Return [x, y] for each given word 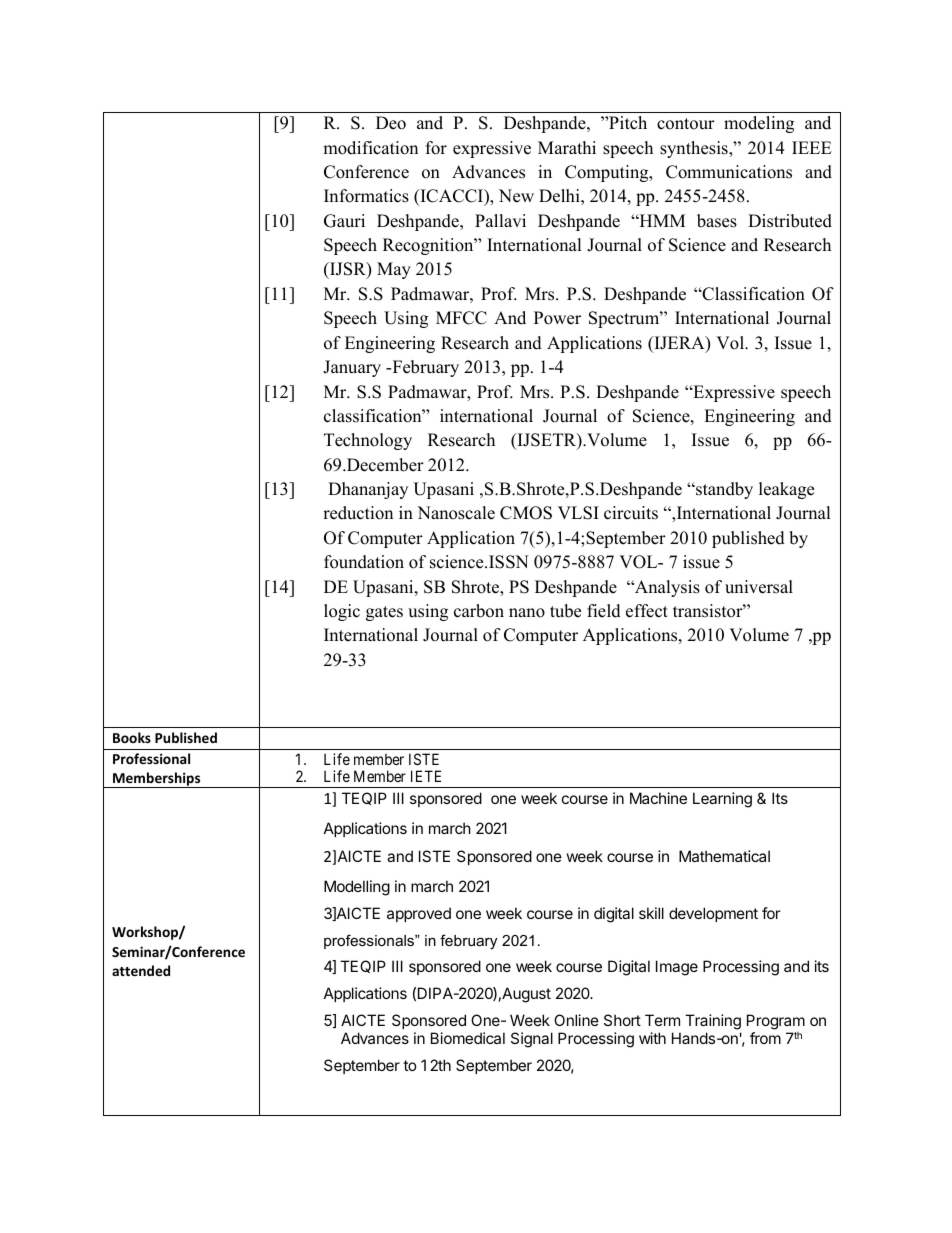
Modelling [357, 888]
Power [557, 318]
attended [141, 970]
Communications [729, 172]
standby [723, 490]
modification [370, 148]
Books [132, 737]
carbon [479, 611]
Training [713, 1022]
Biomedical [468, 1038]
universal [759, 587]
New [516, 196]
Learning [722, 800]
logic [342, 612]
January [352, 368]
